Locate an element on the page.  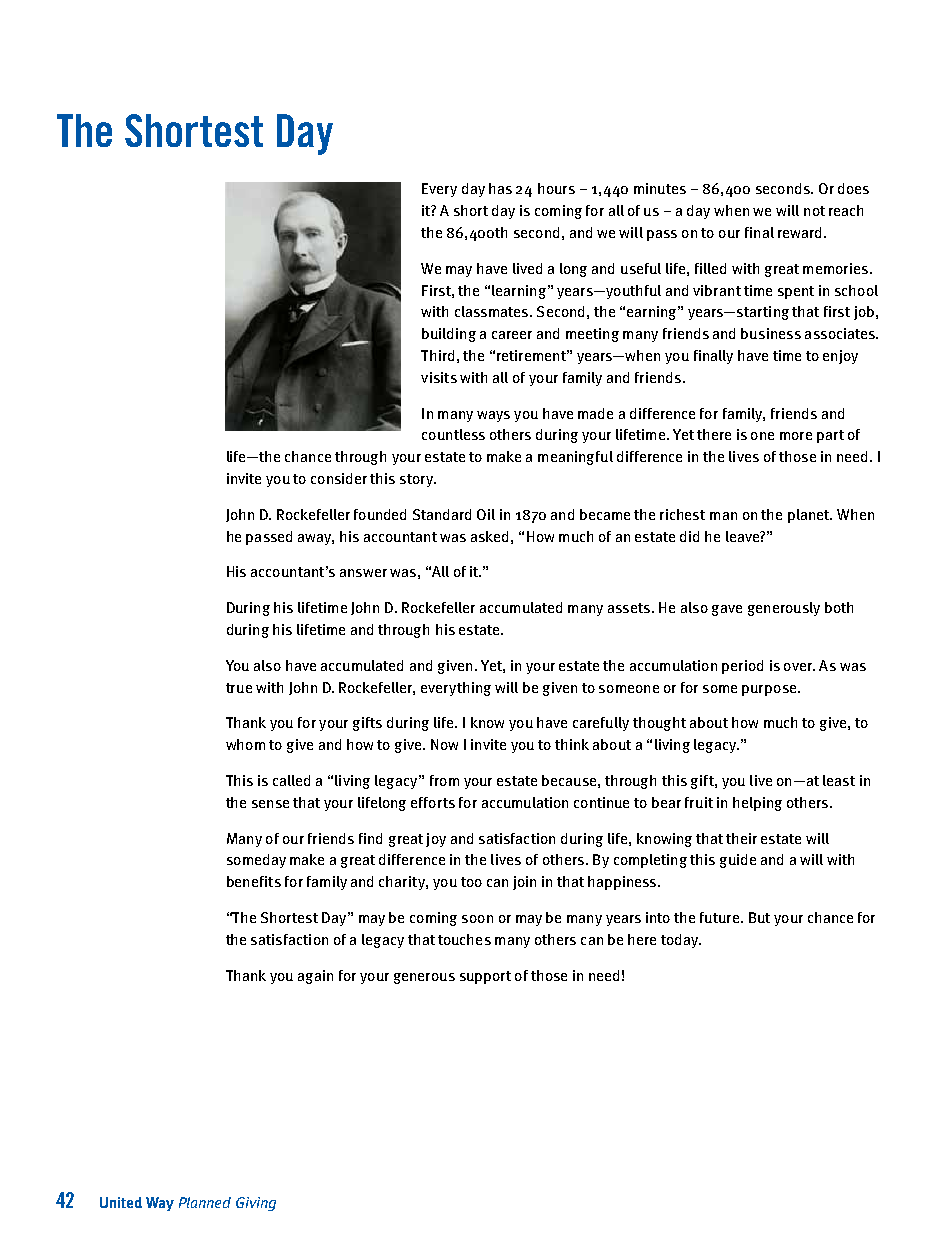
true is located at coordinates (239, 688).
